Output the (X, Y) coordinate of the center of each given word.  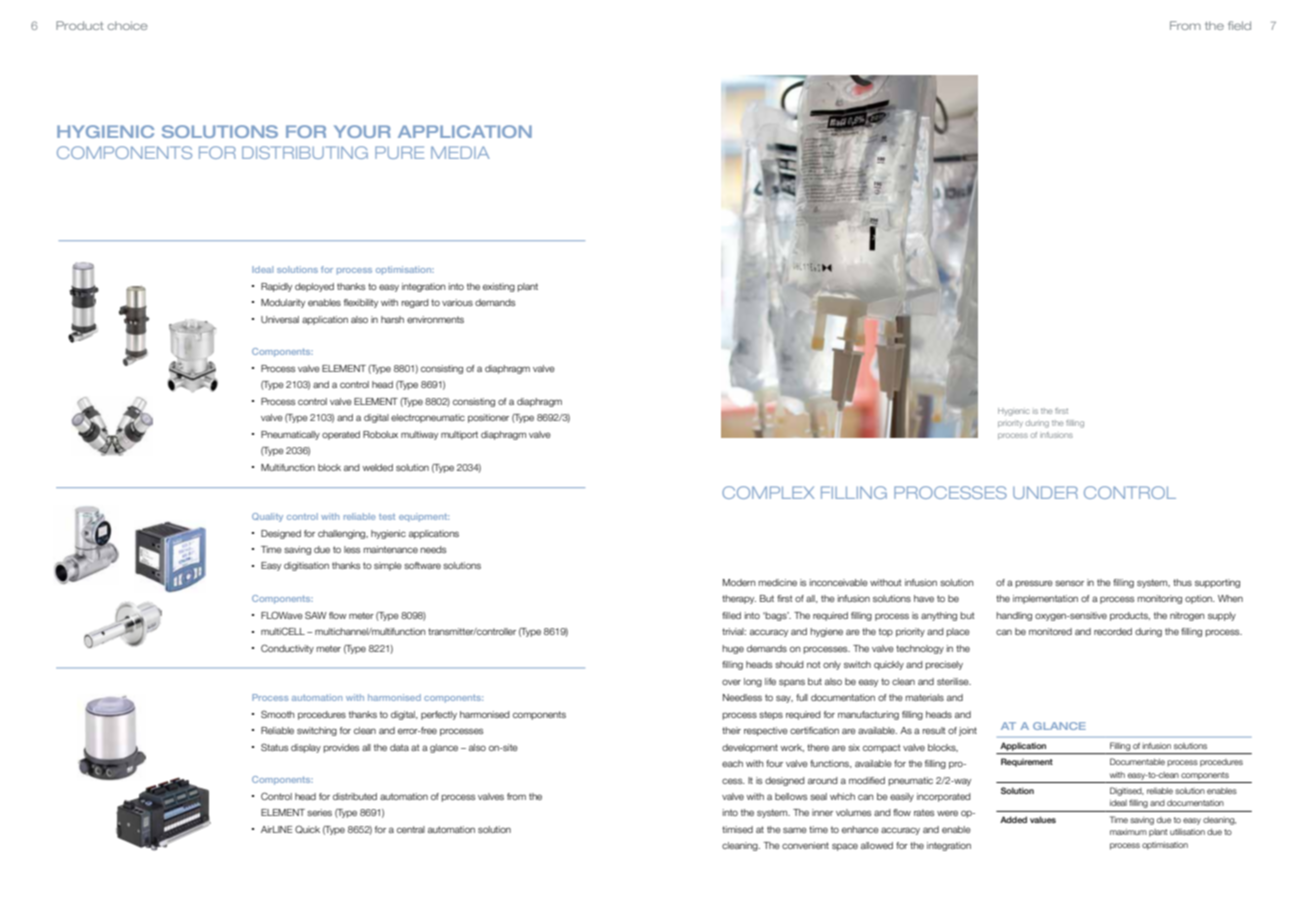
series (319, 812)
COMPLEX (768, 492)
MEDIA (460, 152)
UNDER (1045, 492)
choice (128, 25)
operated (341, 435)
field (1239, 25)
